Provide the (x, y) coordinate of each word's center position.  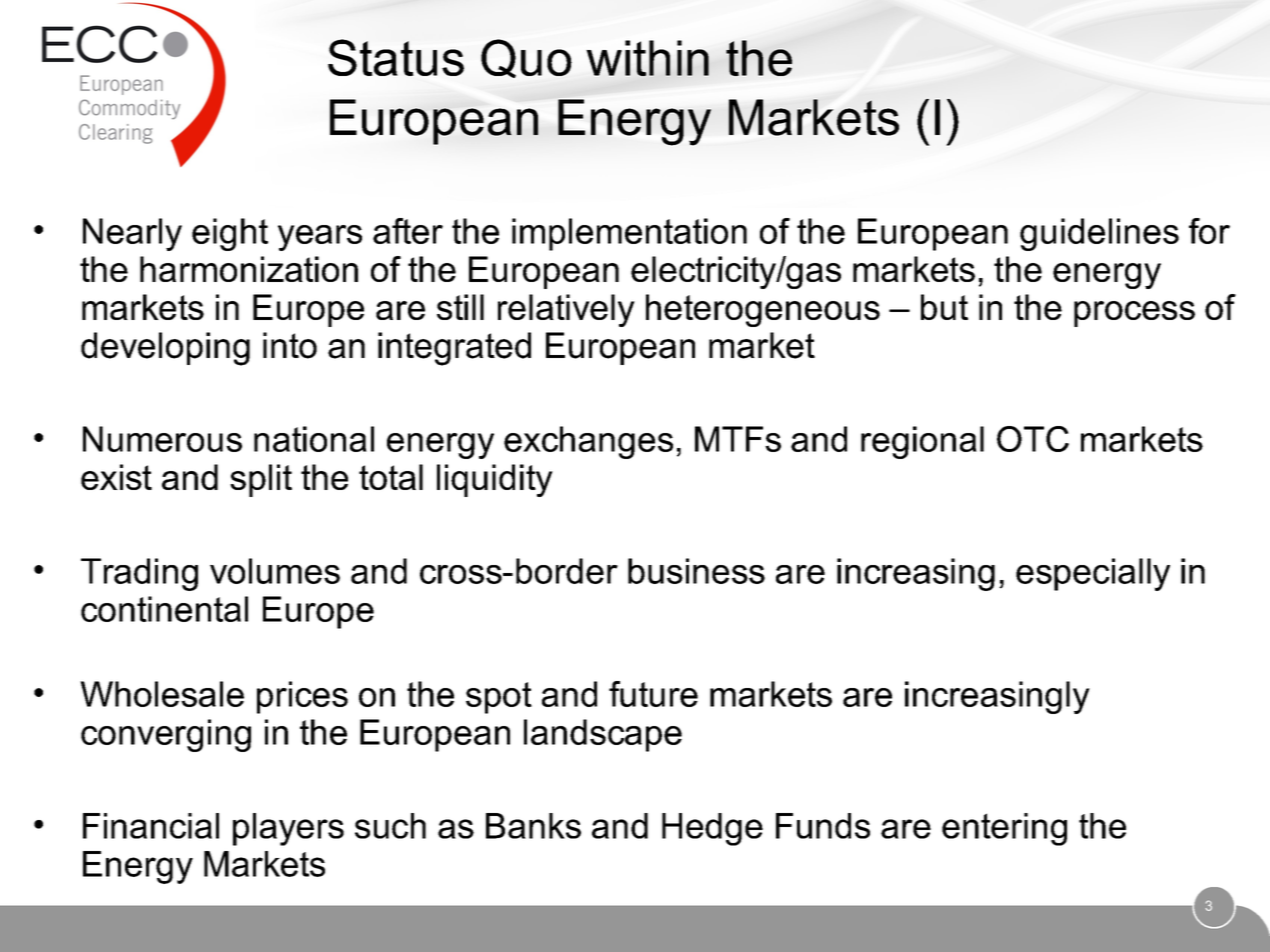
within (647, 58)
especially (1093, 574)
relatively (566, 310)
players (288, 829)
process (1134, 314)
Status (396, 57)
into (290, 345)
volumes (275, 571)
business (696, 571)
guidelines (1099, 234)
